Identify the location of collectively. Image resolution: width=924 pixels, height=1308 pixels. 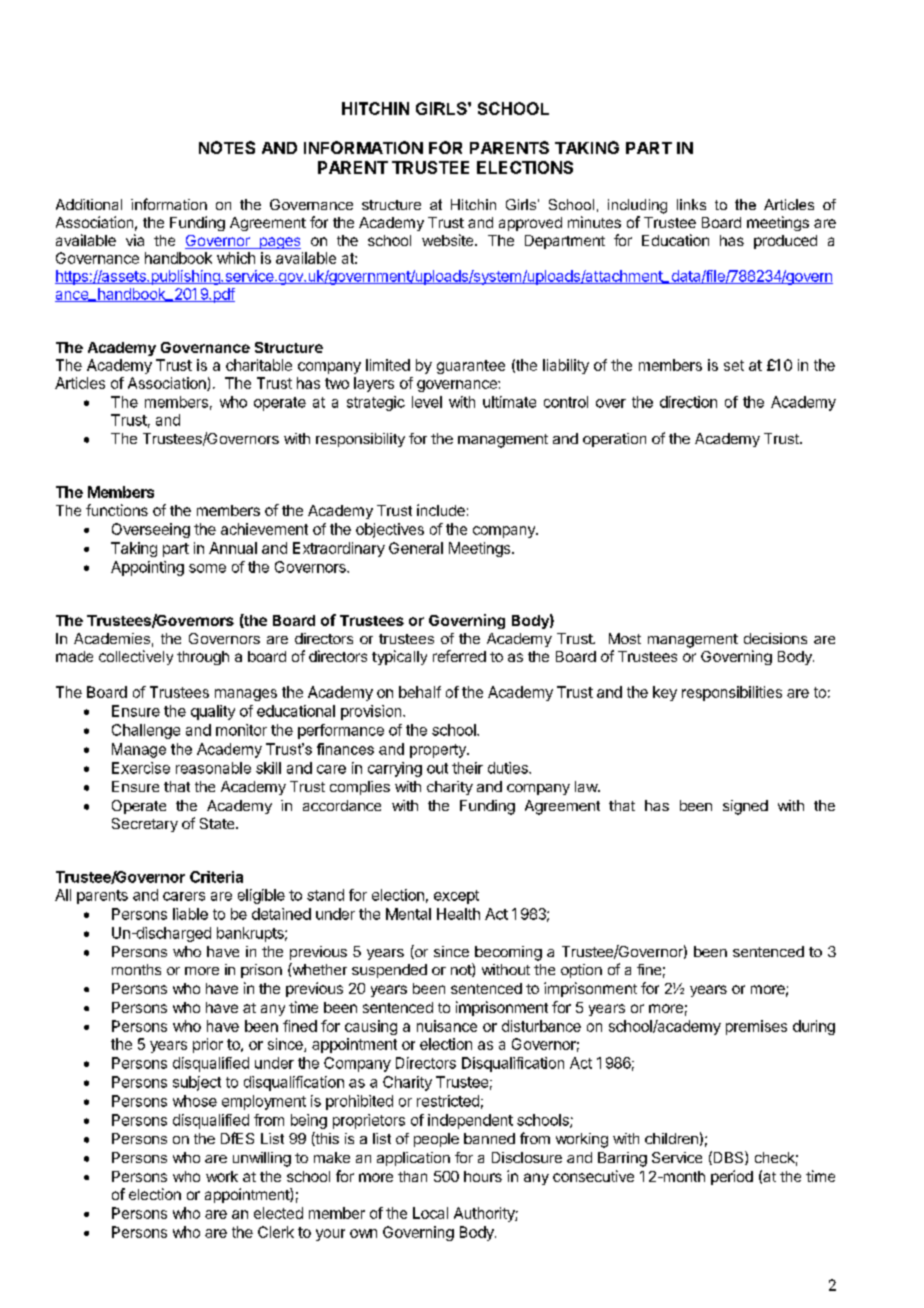
(136, 657).
